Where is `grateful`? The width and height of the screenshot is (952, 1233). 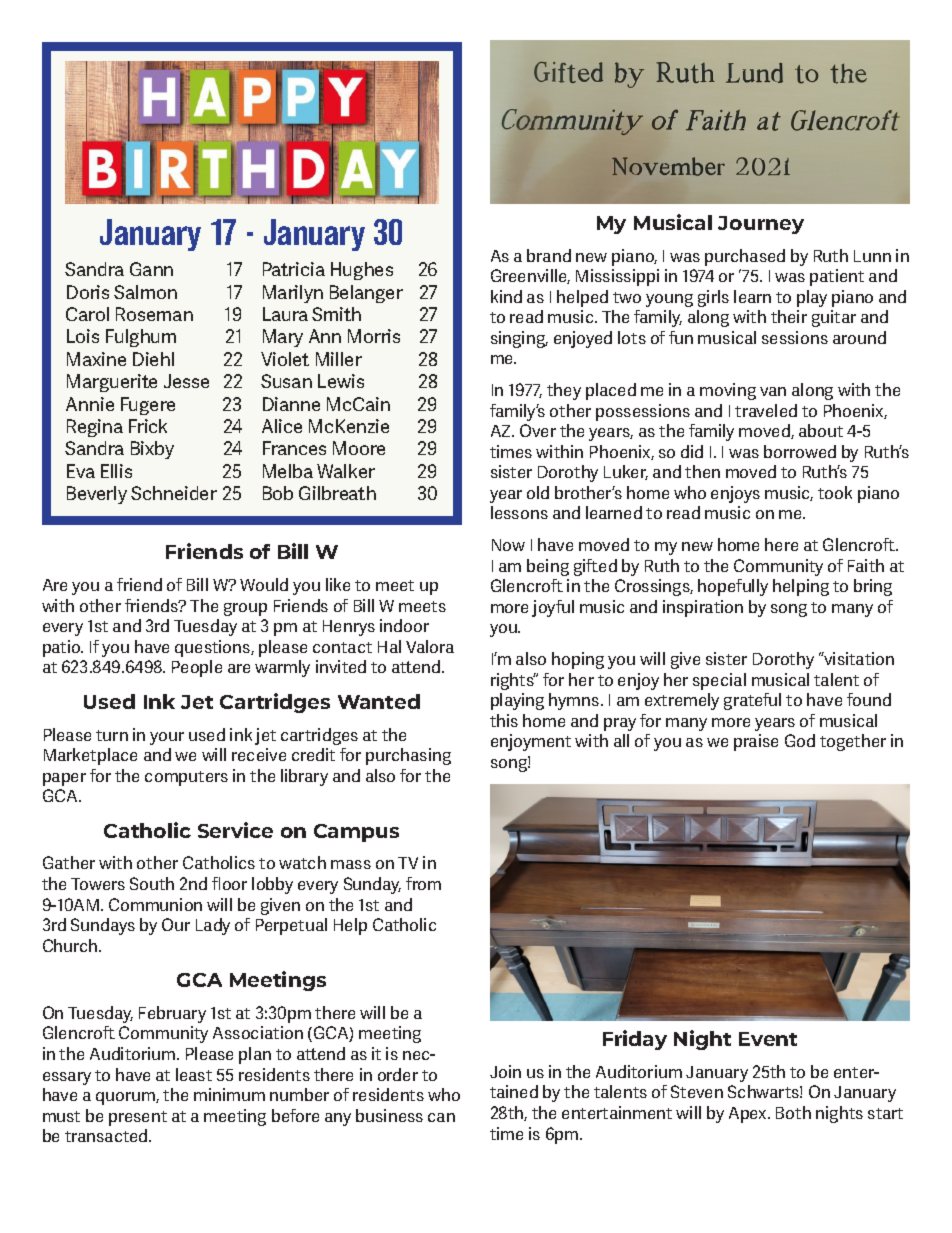
grateful is located at coordinates (752, 701).
